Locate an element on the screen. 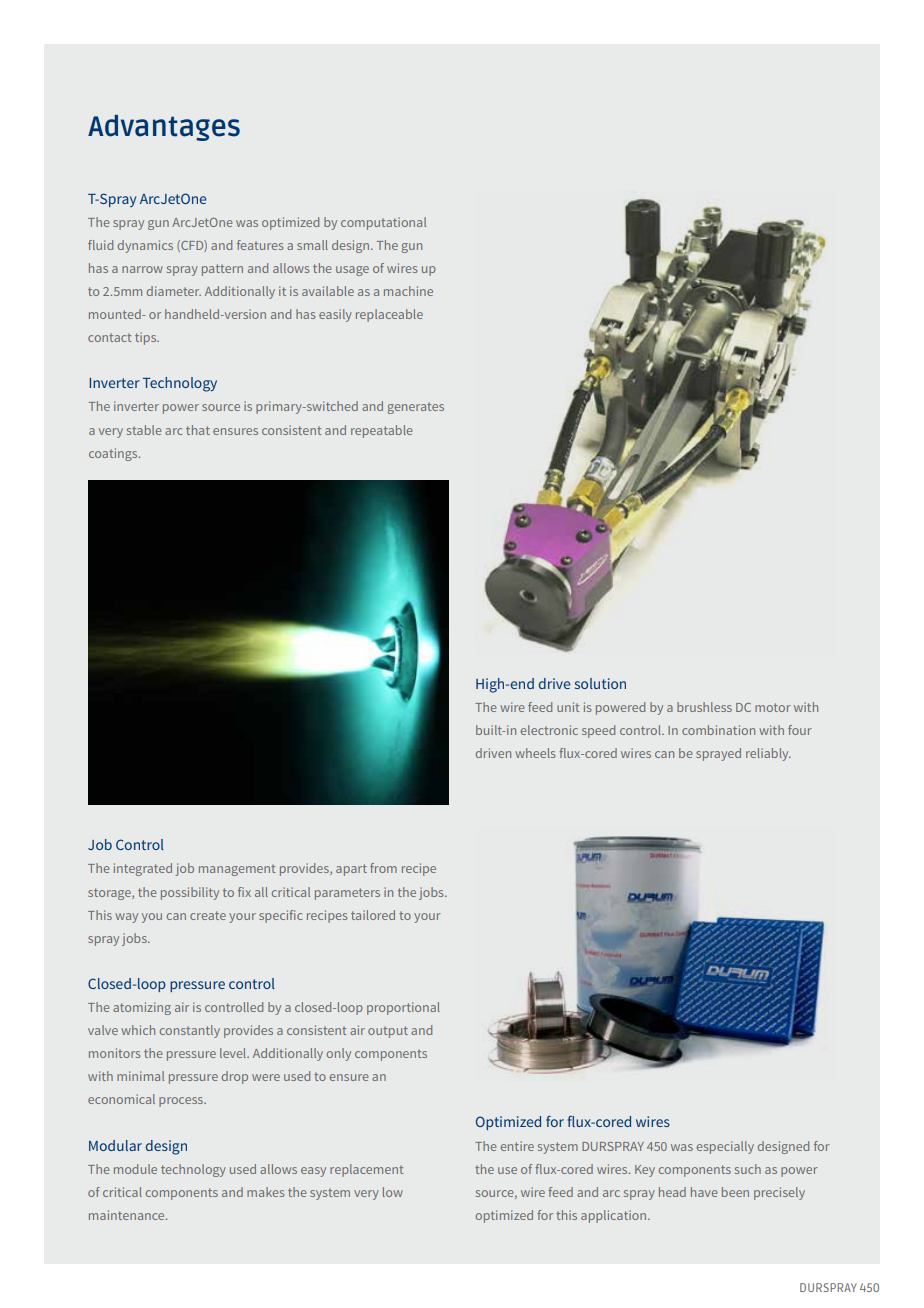 This screenshot has height=1308, width=924. integrated is located at coordinates (143, 869).
